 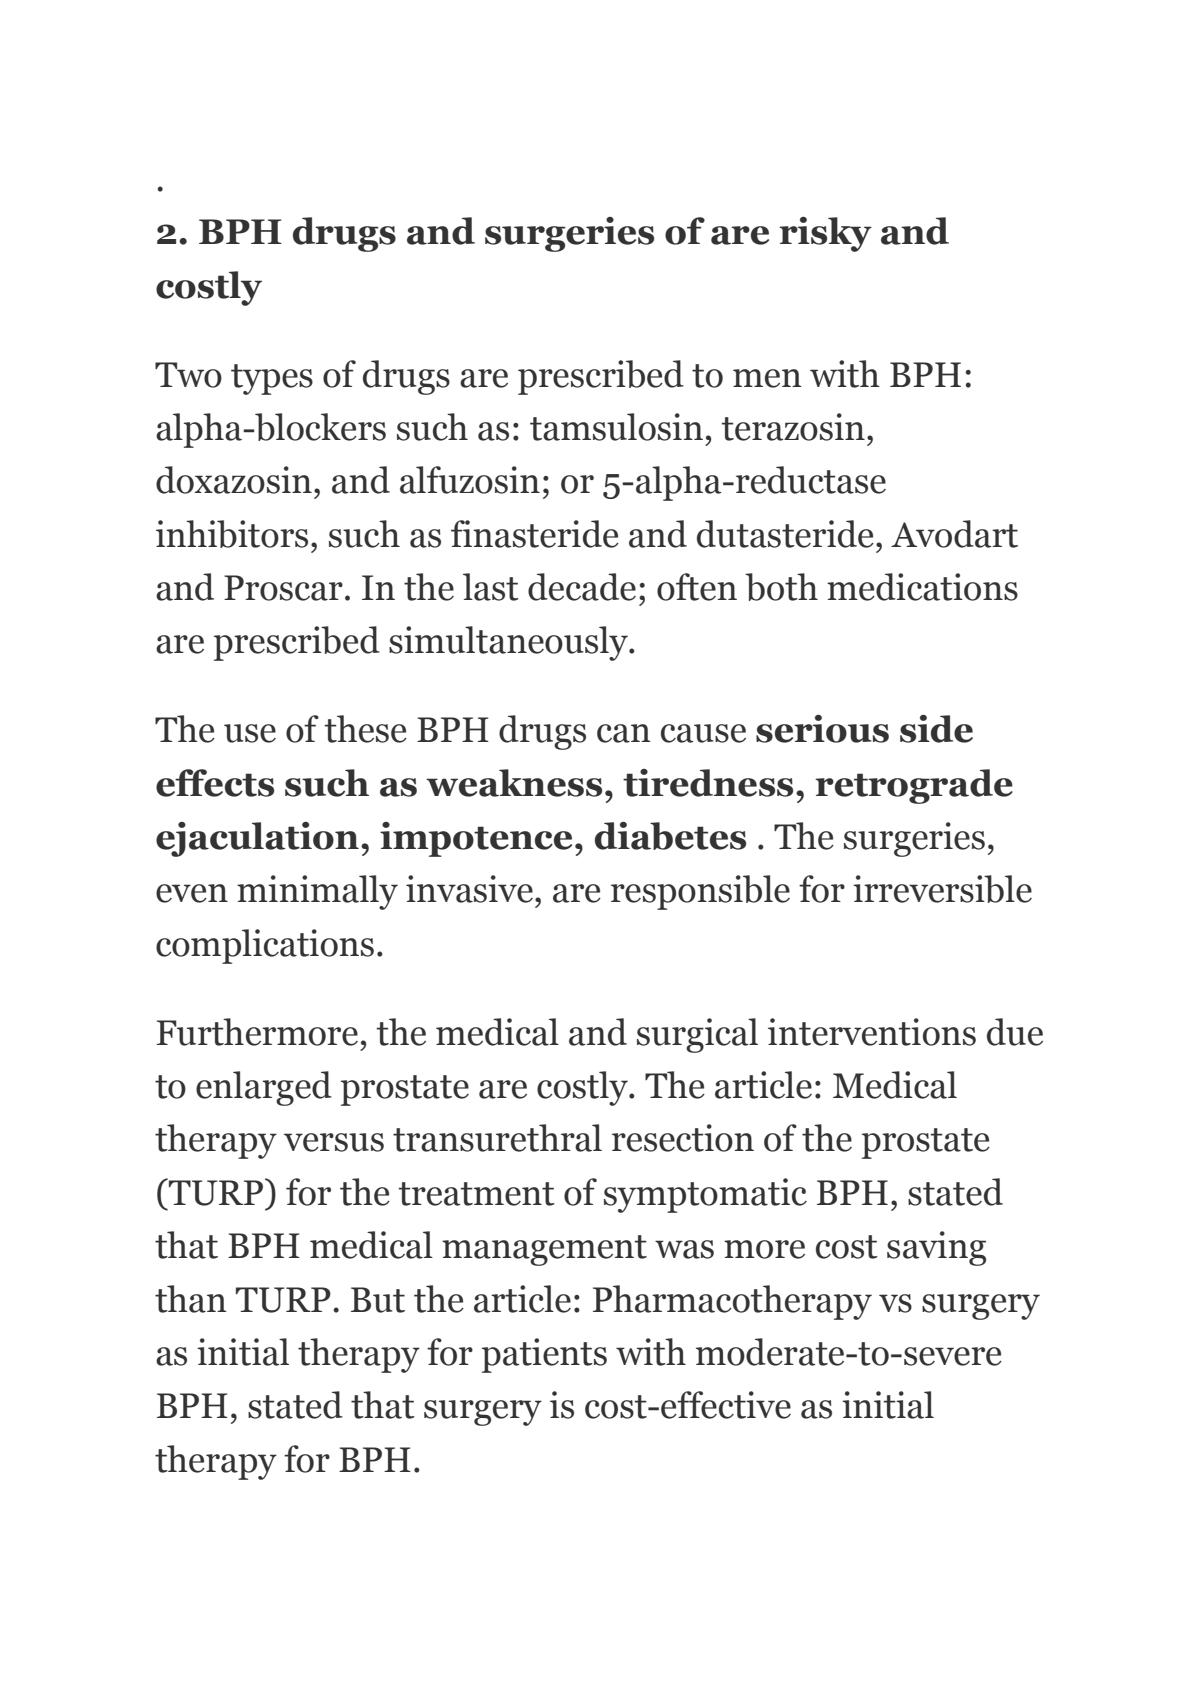 I want to click on finasteride, so click(x=535, y=534).
